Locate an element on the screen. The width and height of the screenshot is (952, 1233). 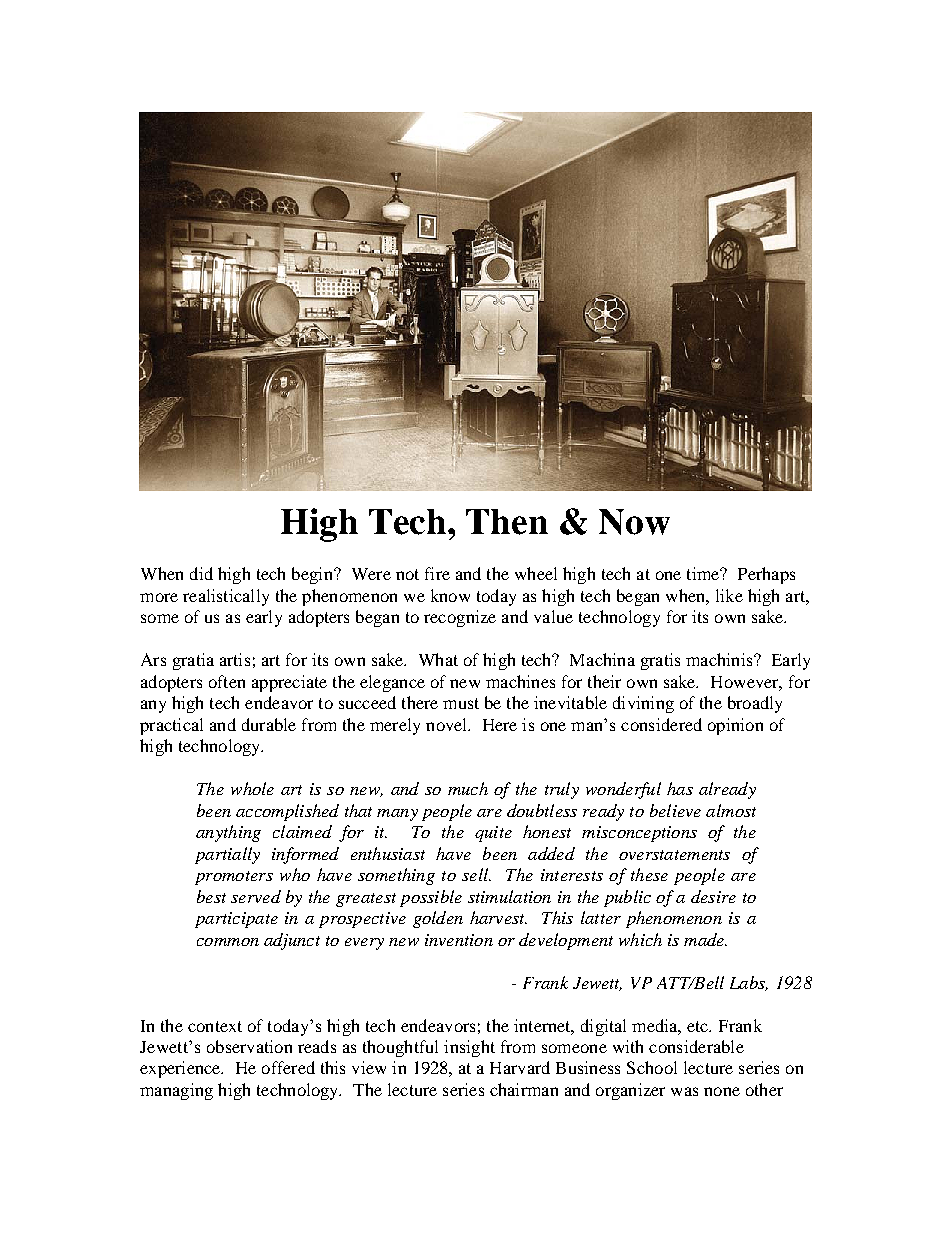
What is located at coordinates (438, 659).
